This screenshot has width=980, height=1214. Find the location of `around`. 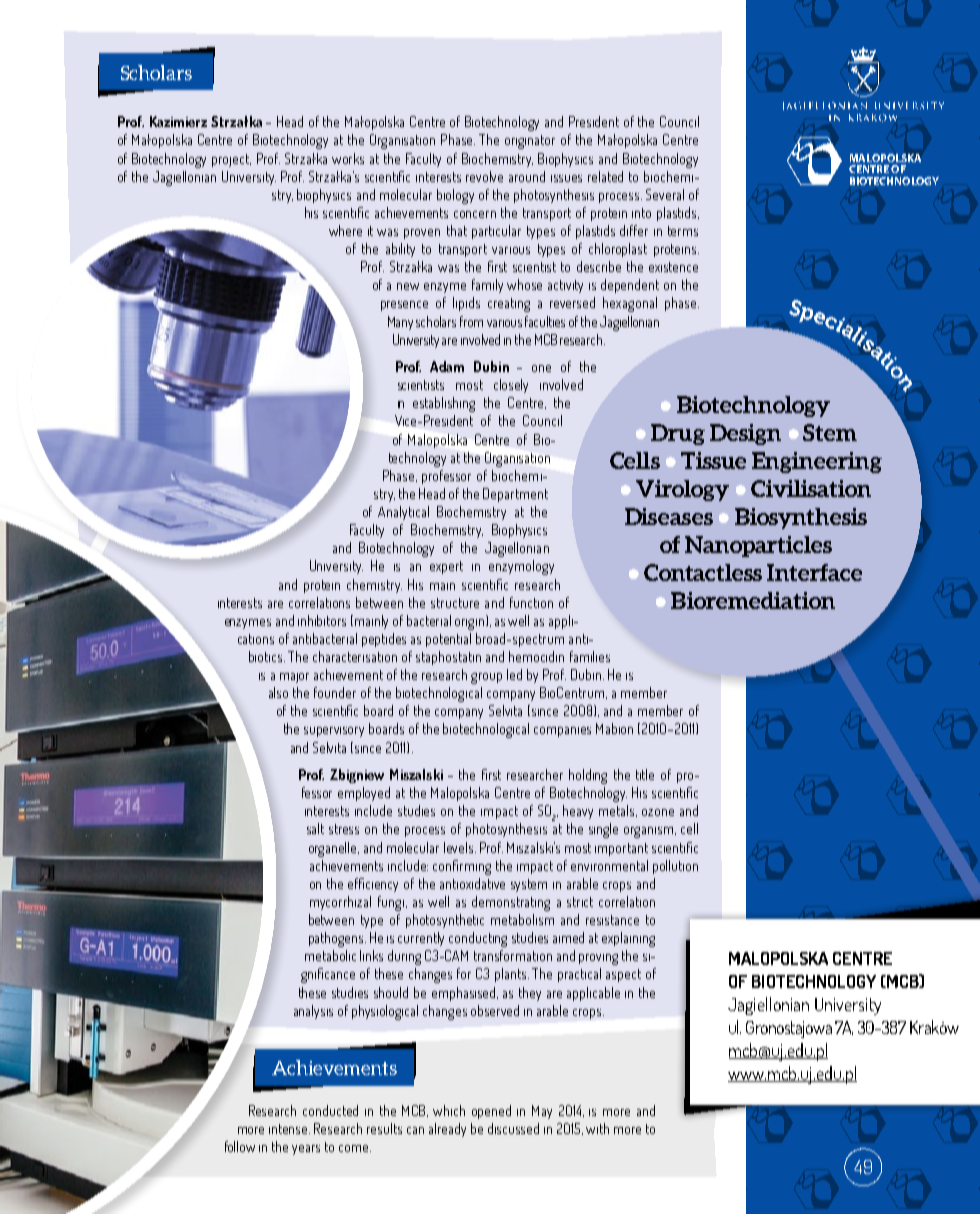

around is located at coordinates (527, 176).
